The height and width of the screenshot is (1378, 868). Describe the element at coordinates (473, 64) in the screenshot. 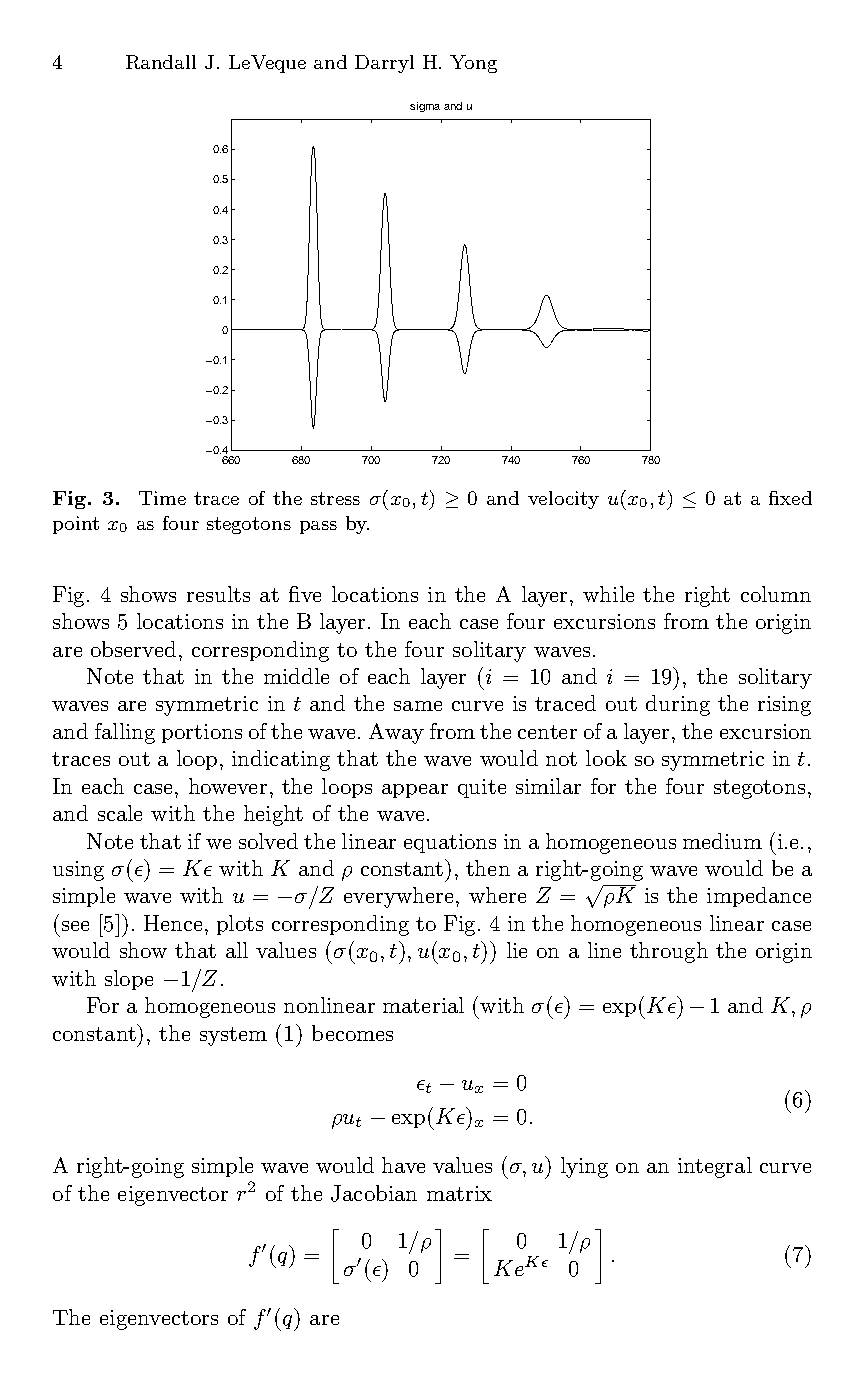

I see `Yong` at that location.
